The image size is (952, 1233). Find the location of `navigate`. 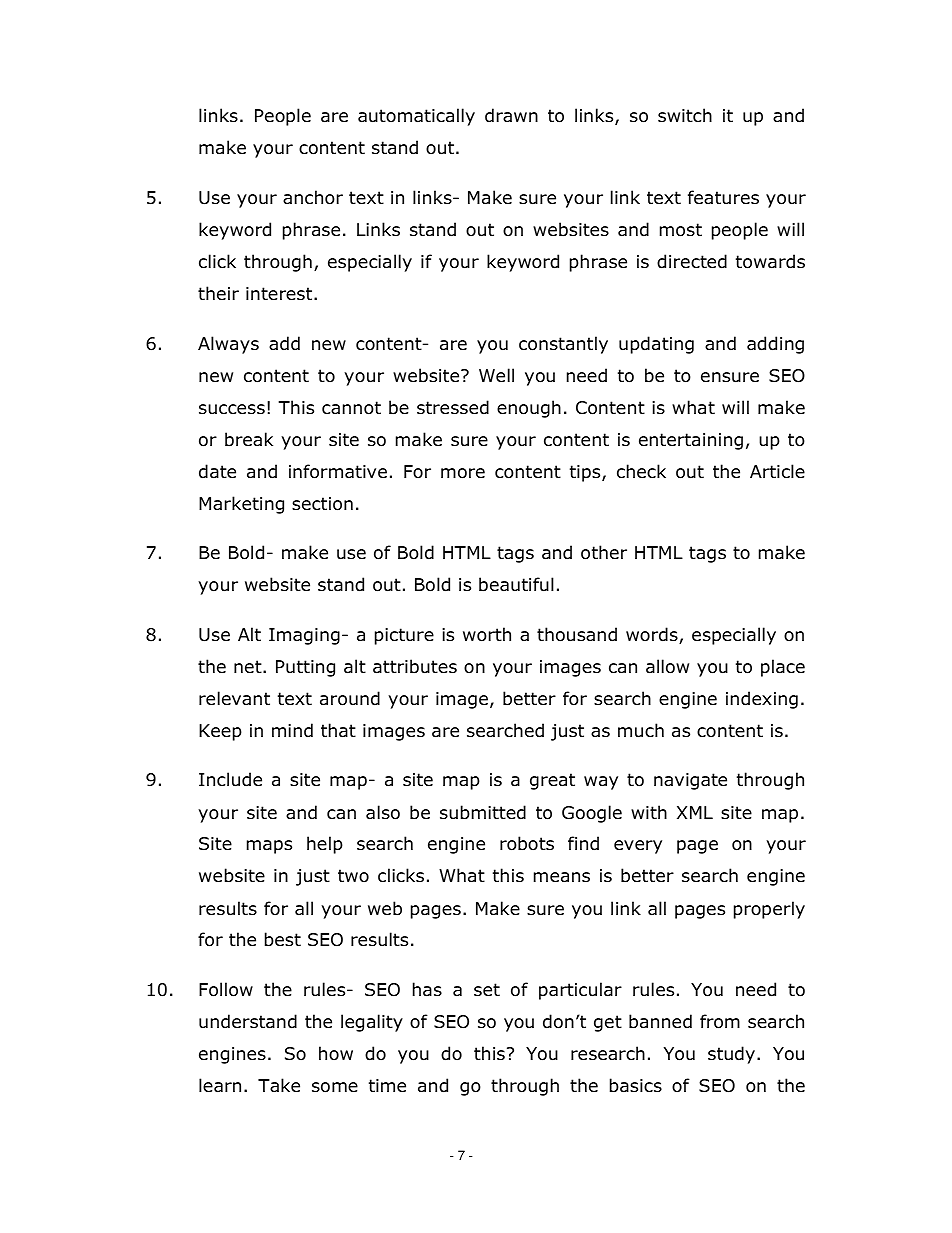

navigate is located at coordinates (690, 781).
